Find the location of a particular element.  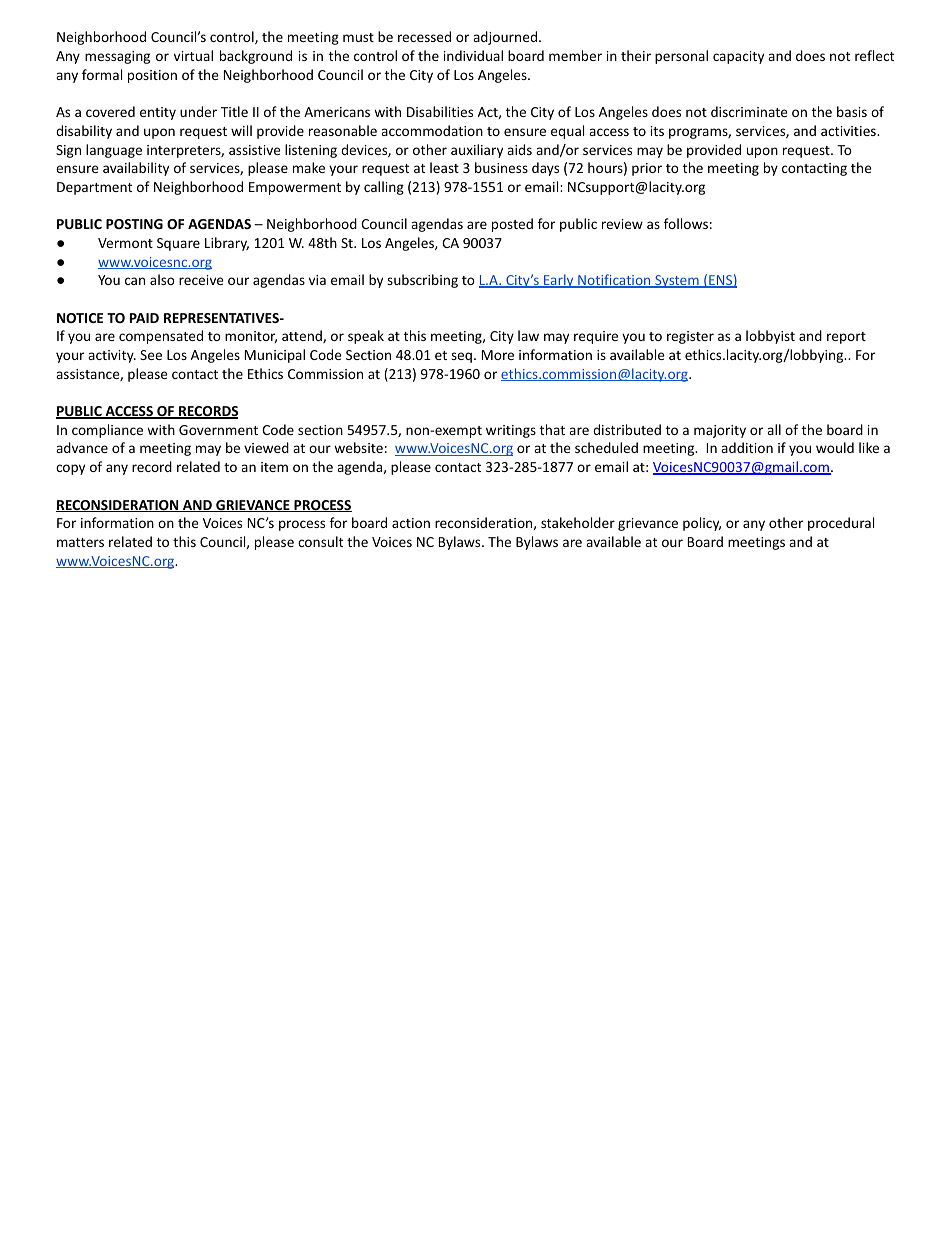

individual is located at coordinates (473, 55).
